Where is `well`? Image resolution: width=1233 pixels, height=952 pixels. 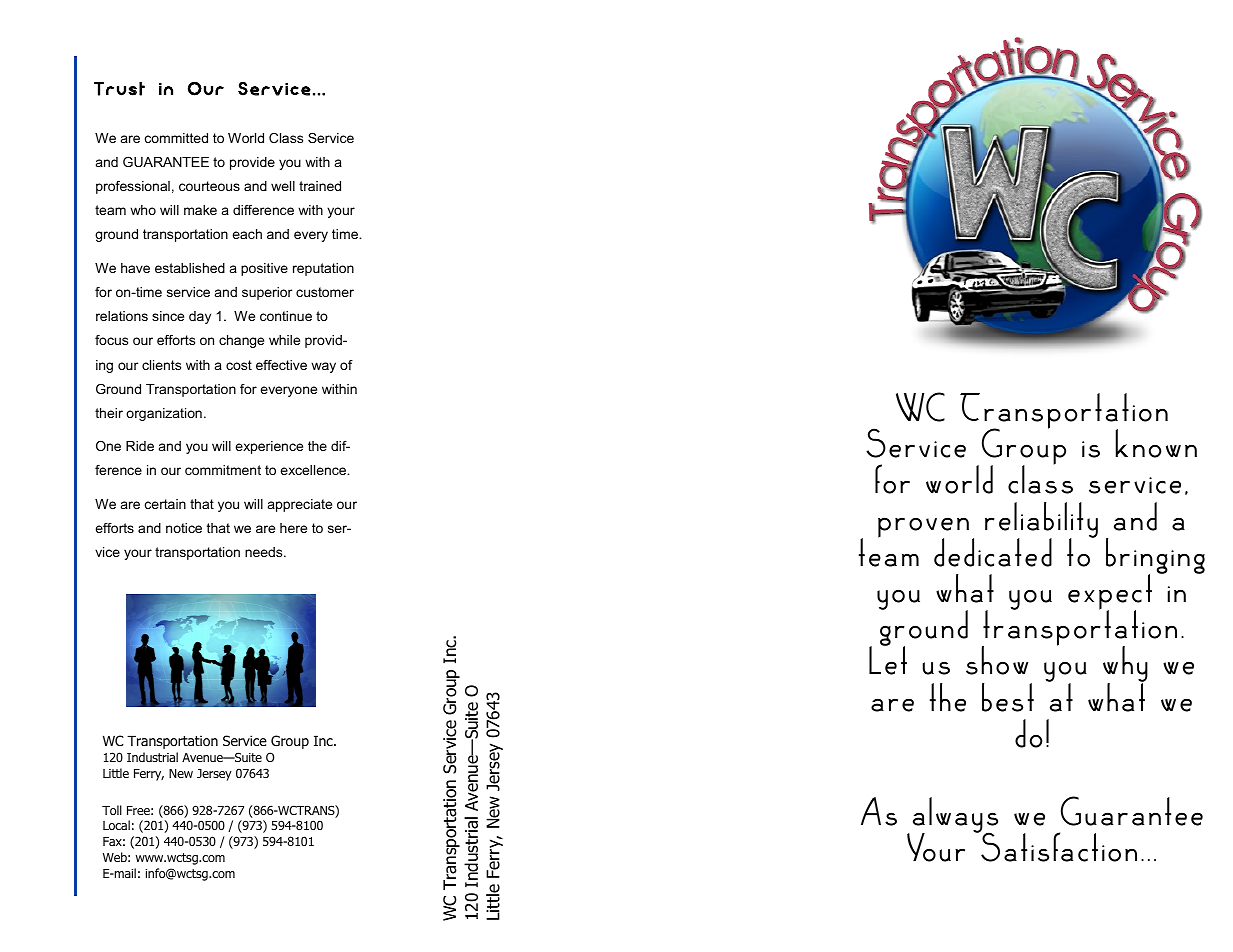
well is located at coordinates (283, 186).
